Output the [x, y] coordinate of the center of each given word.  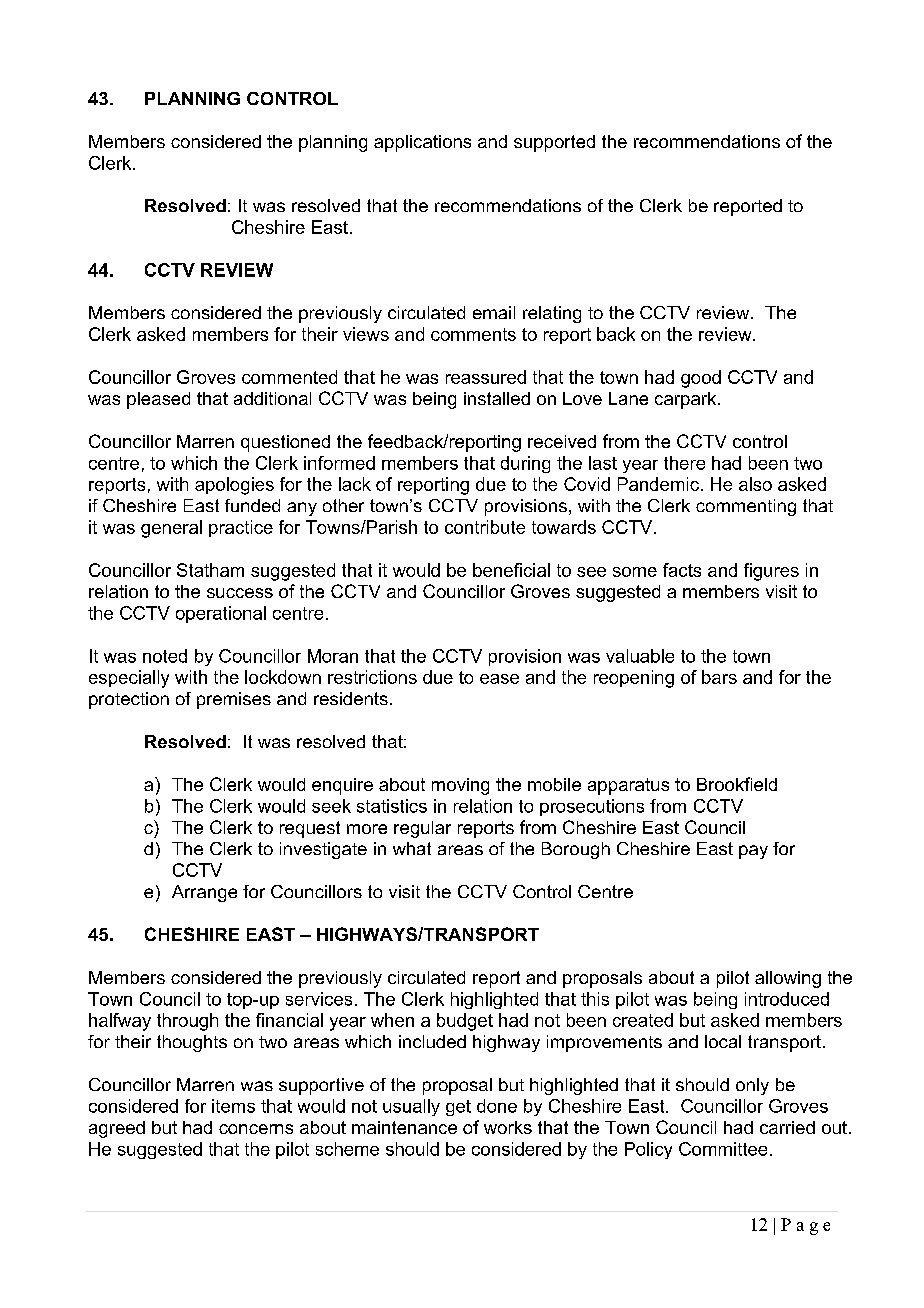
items [233, 1106]
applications [422, 143]
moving [460, 786]
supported [554, 143]
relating [552, 314]
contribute [485, 527]
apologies [234, 486]
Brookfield [737, 784]
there [684, 463]
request [310, 829]
